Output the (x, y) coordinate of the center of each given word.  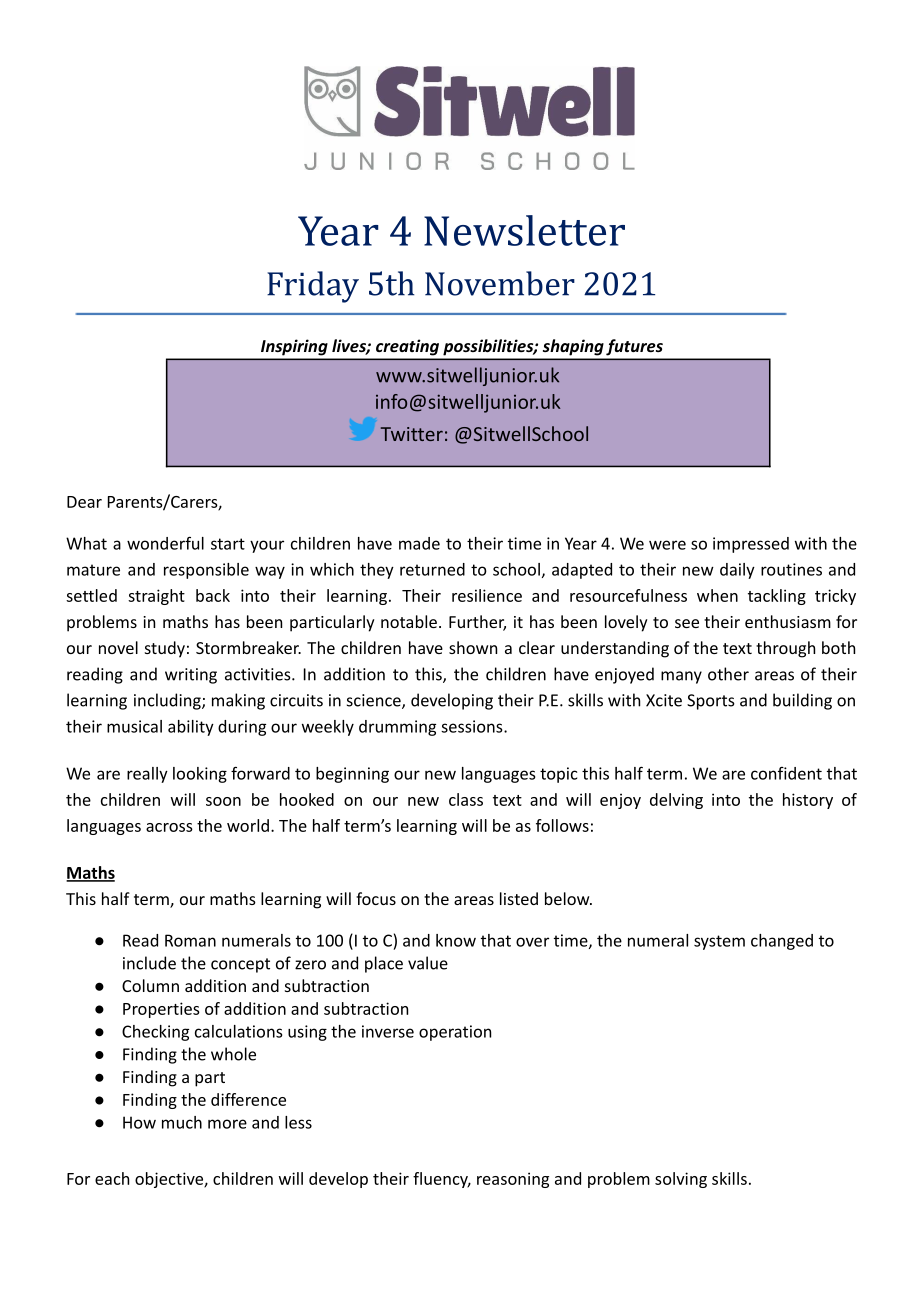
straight (156, 597)
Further (477, 623)
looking (200, 775)
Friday (313, 287)
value (428, 963)
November (500, 283)
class (466, 799)
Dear (84, 502)
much (182, 1122)
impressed (751, 545)
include (149, 963)
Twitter (412, 434)
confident (786, 773)
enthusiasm (788, 621)
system (719, 942)
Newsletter (524, 230)
